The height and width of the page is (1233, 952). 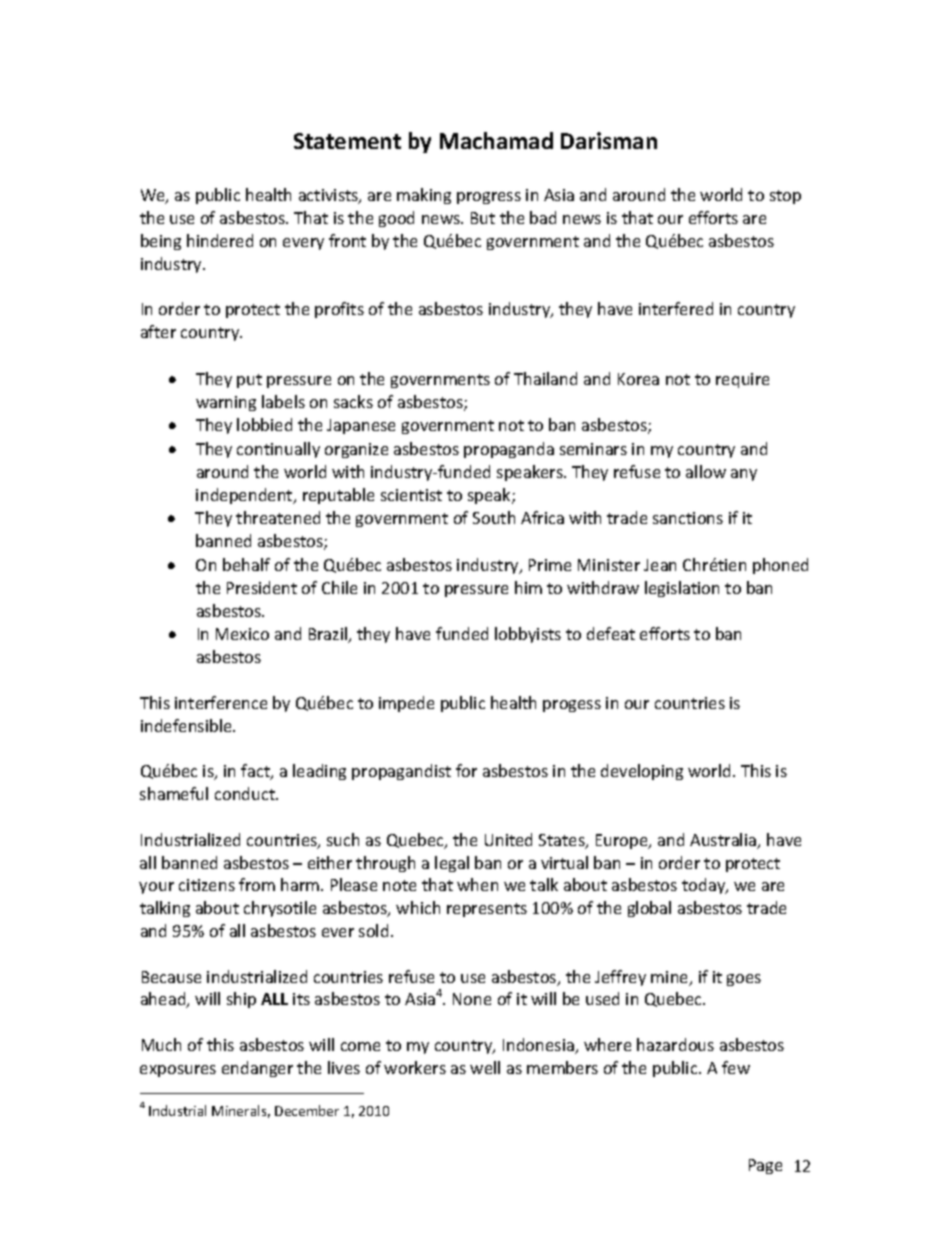 I want to click on December, so click(x=307, y=1110).
